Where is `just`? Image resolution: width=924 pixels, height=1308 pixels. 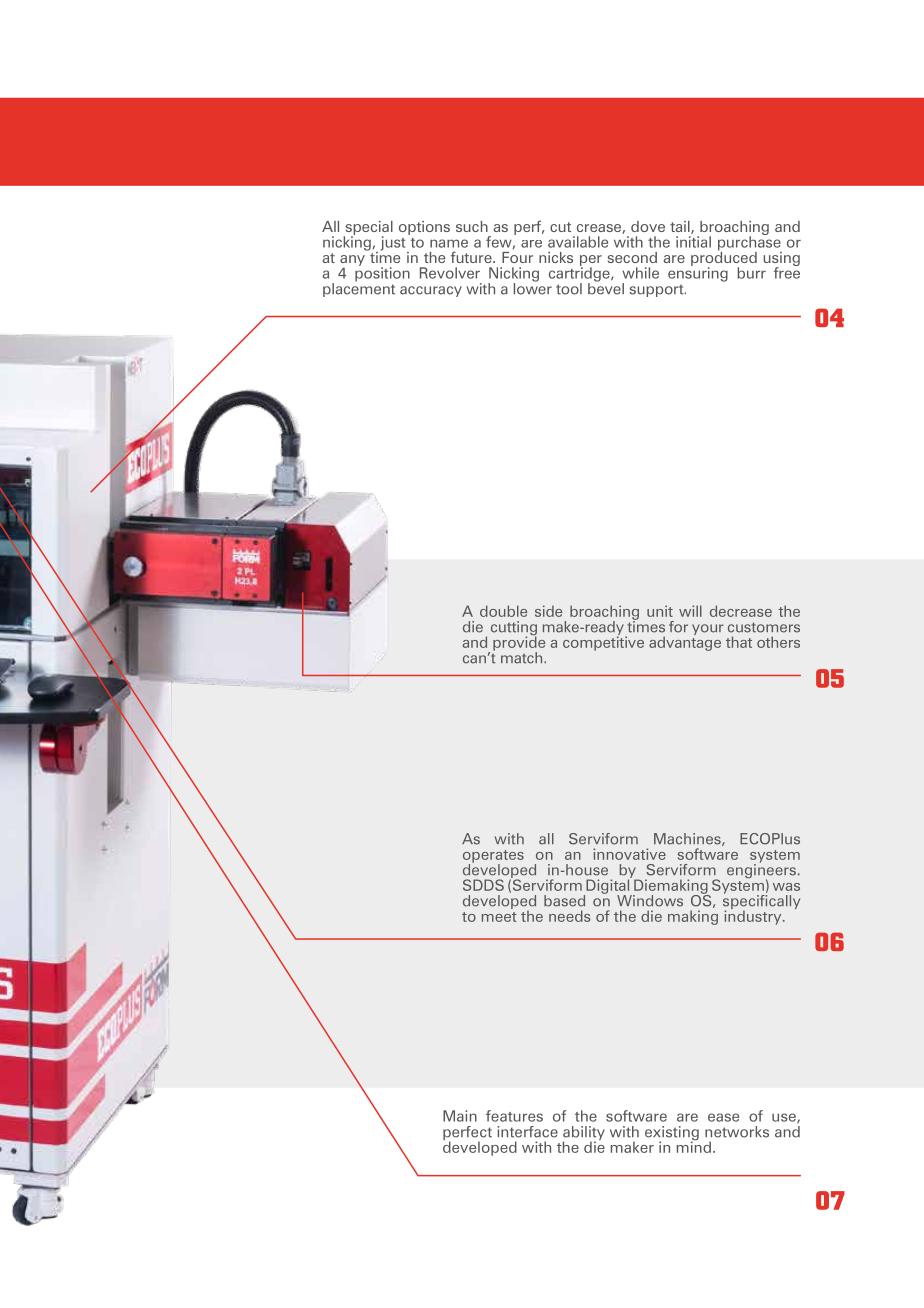
just is located at coordinates (394, 244).
